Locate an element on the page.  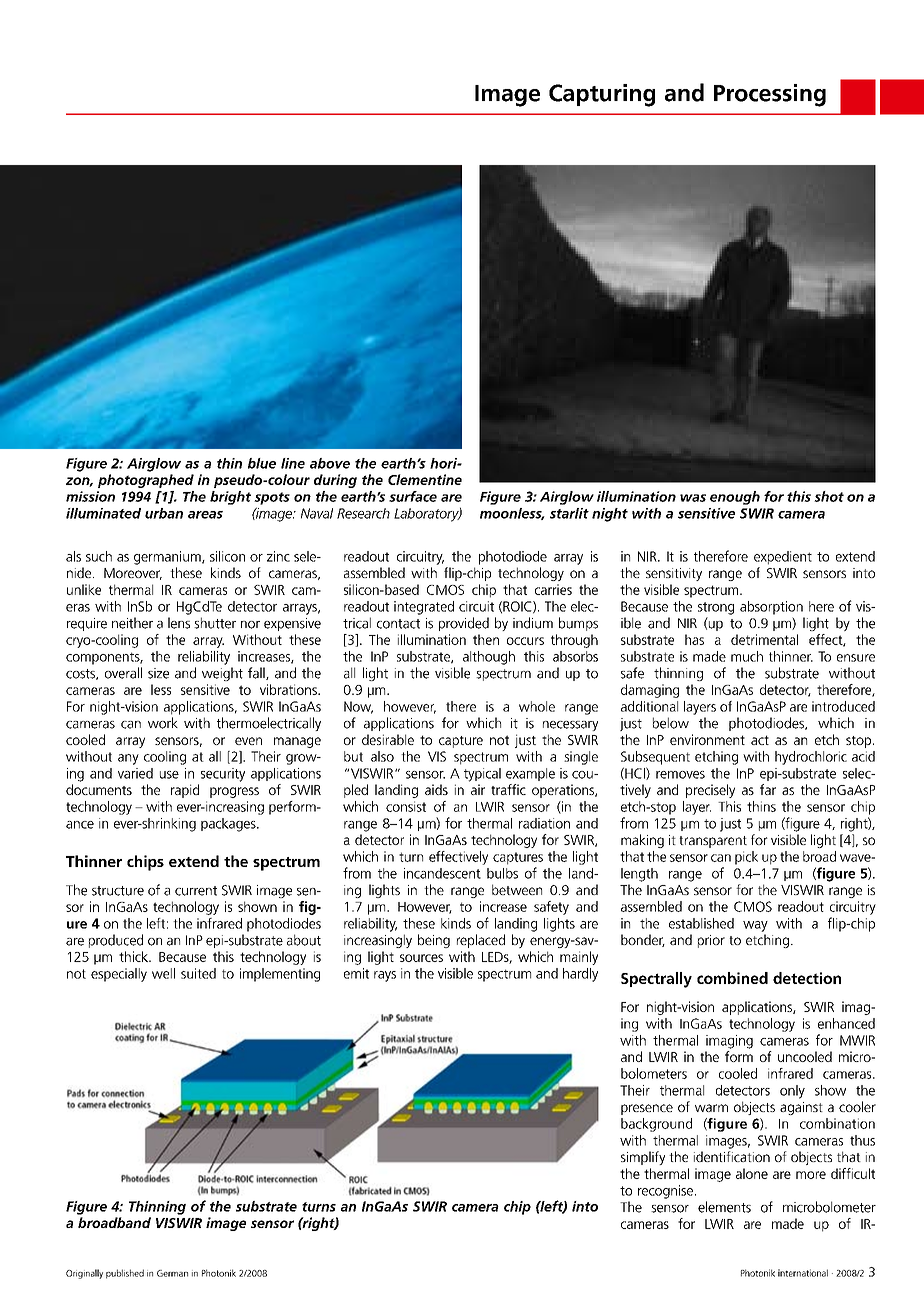
much is located at coordinates (747, 656).
